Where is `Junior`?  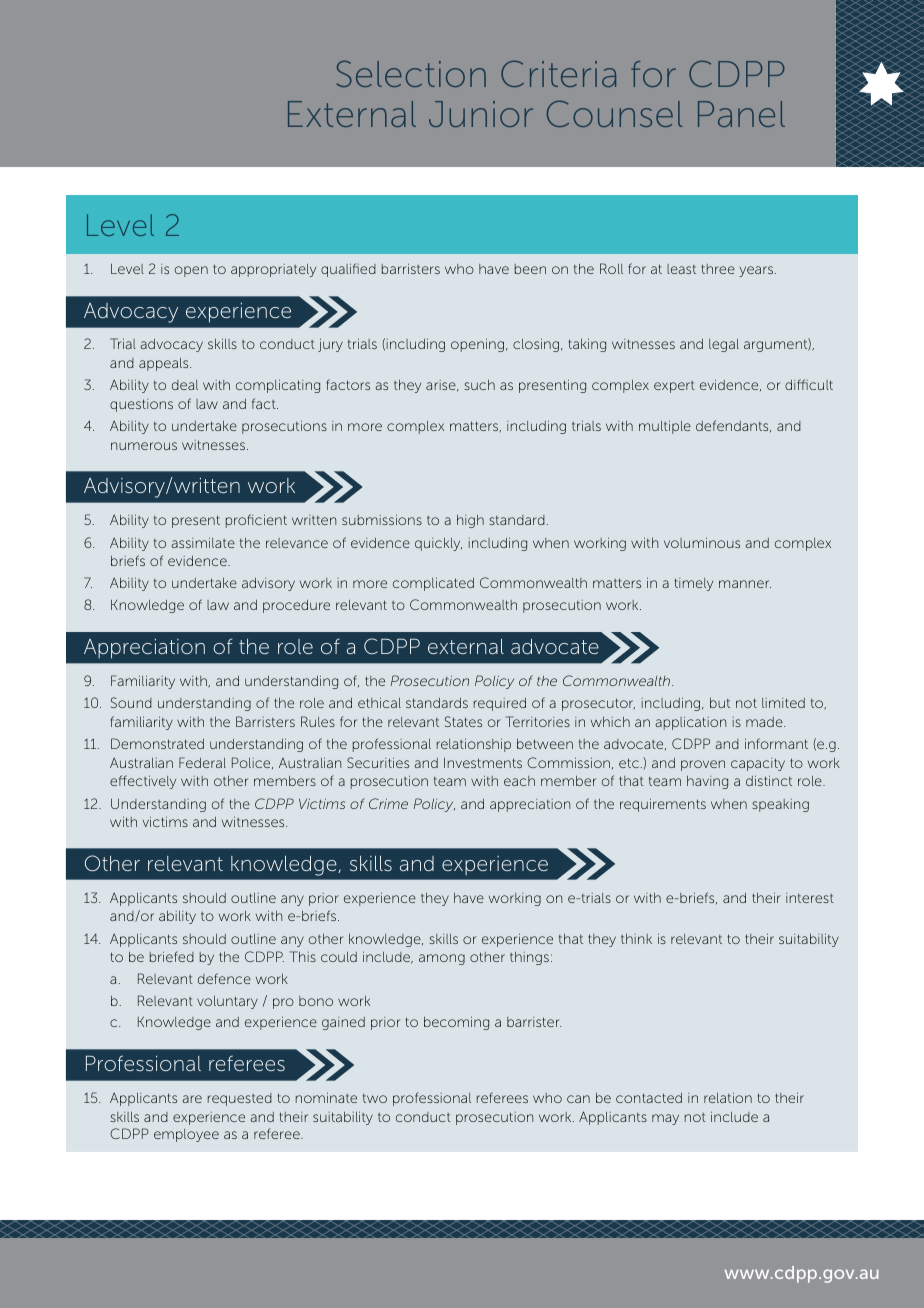
Junior is located at coordinates (481, 114).
